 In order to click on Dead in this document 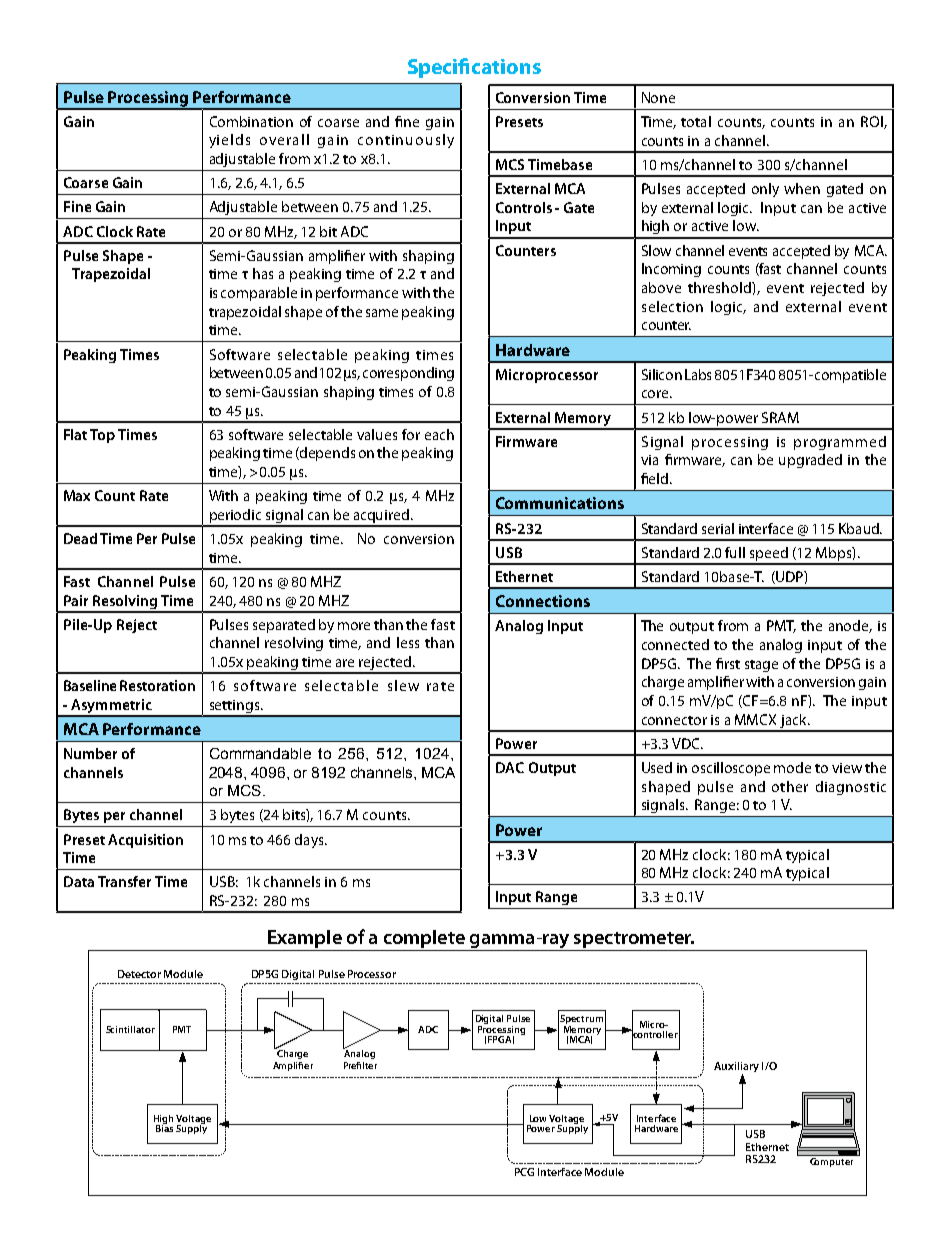, I will do `click(80, 538)`.
